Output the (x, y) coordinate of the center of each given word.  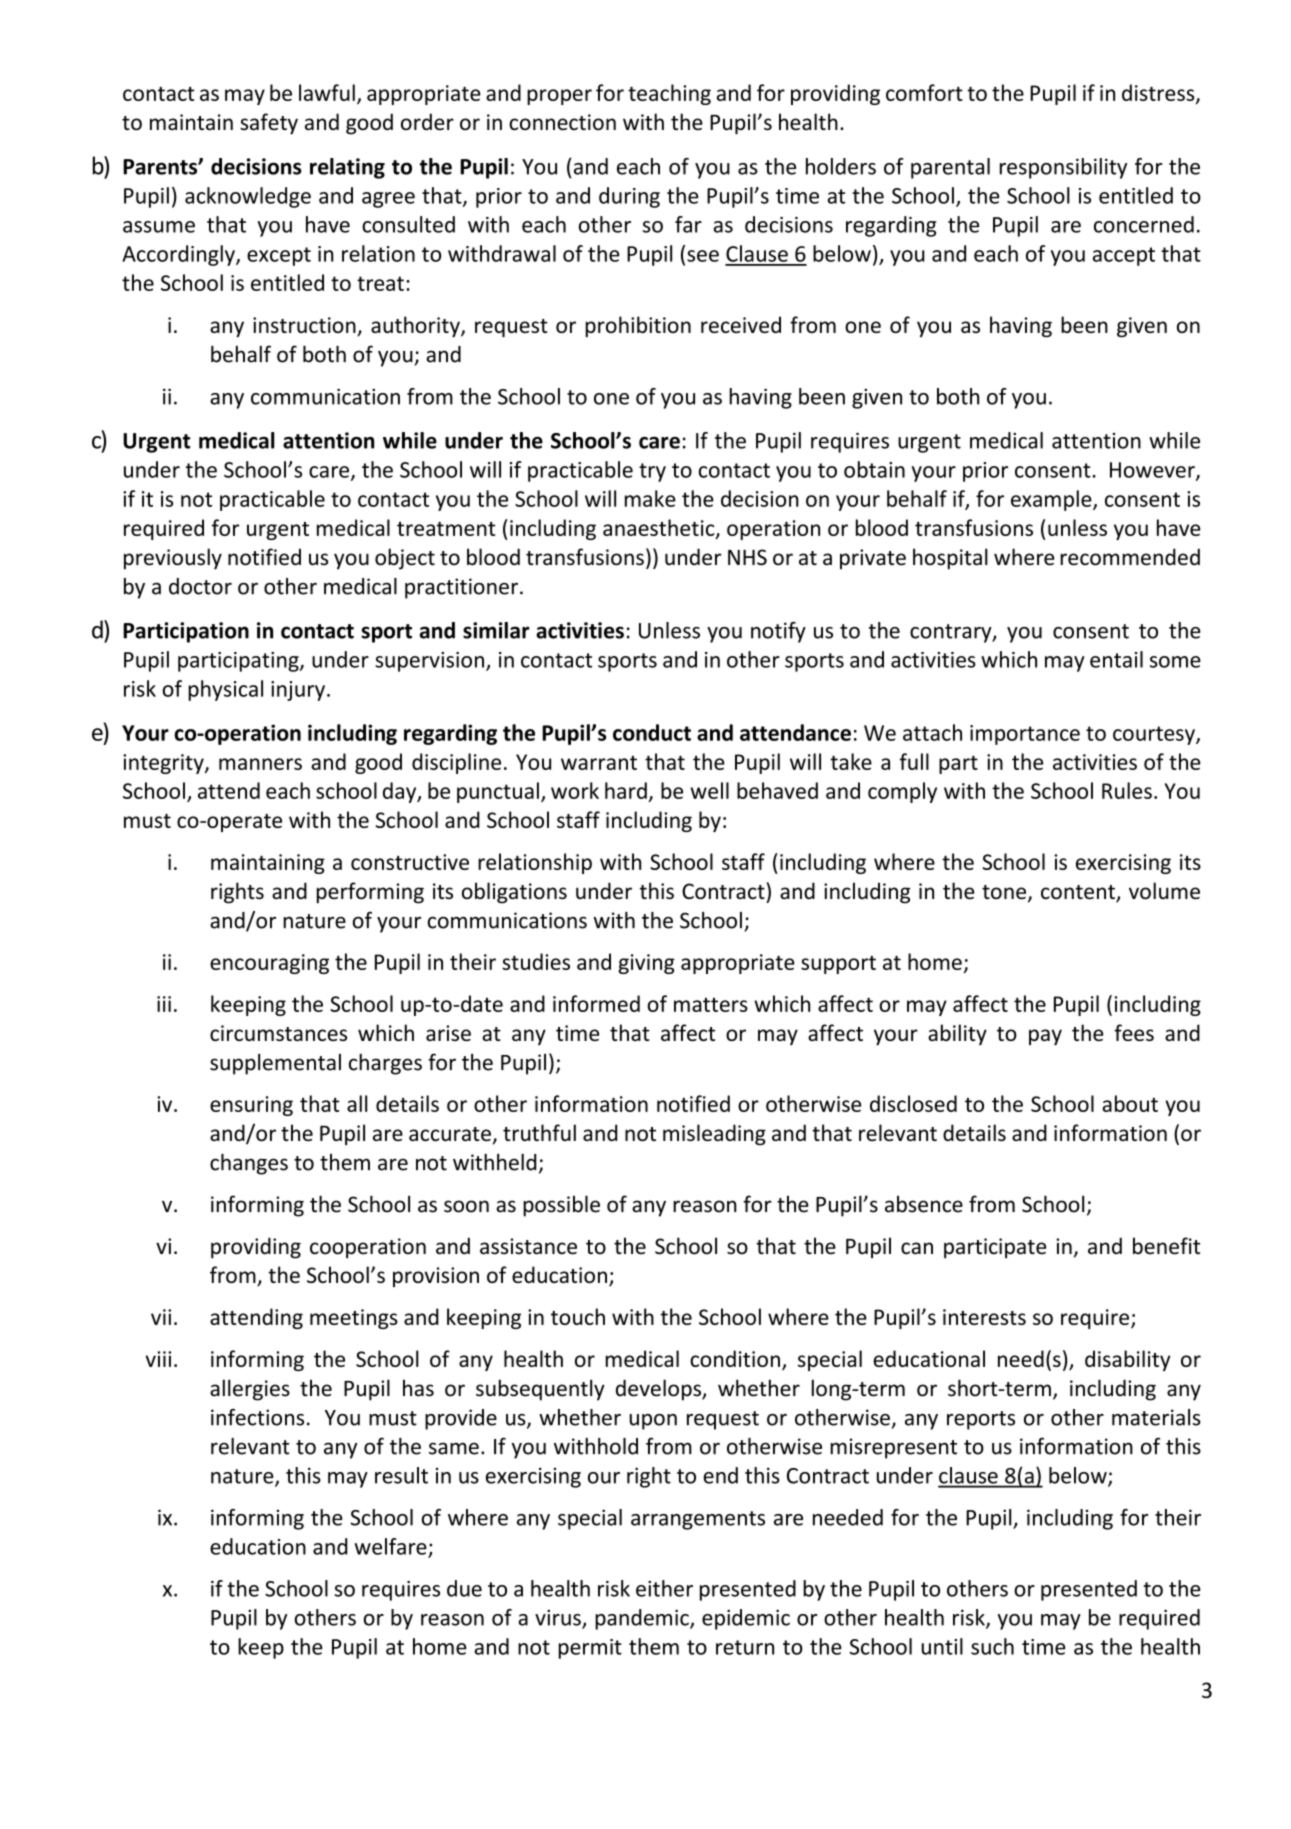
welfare (391, 1546)
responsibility (1063, 168)
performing (370, 893)
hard (626, 790)
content (1079, 893)
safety (269, 124)
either (664, 1588)
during (629, 197)
